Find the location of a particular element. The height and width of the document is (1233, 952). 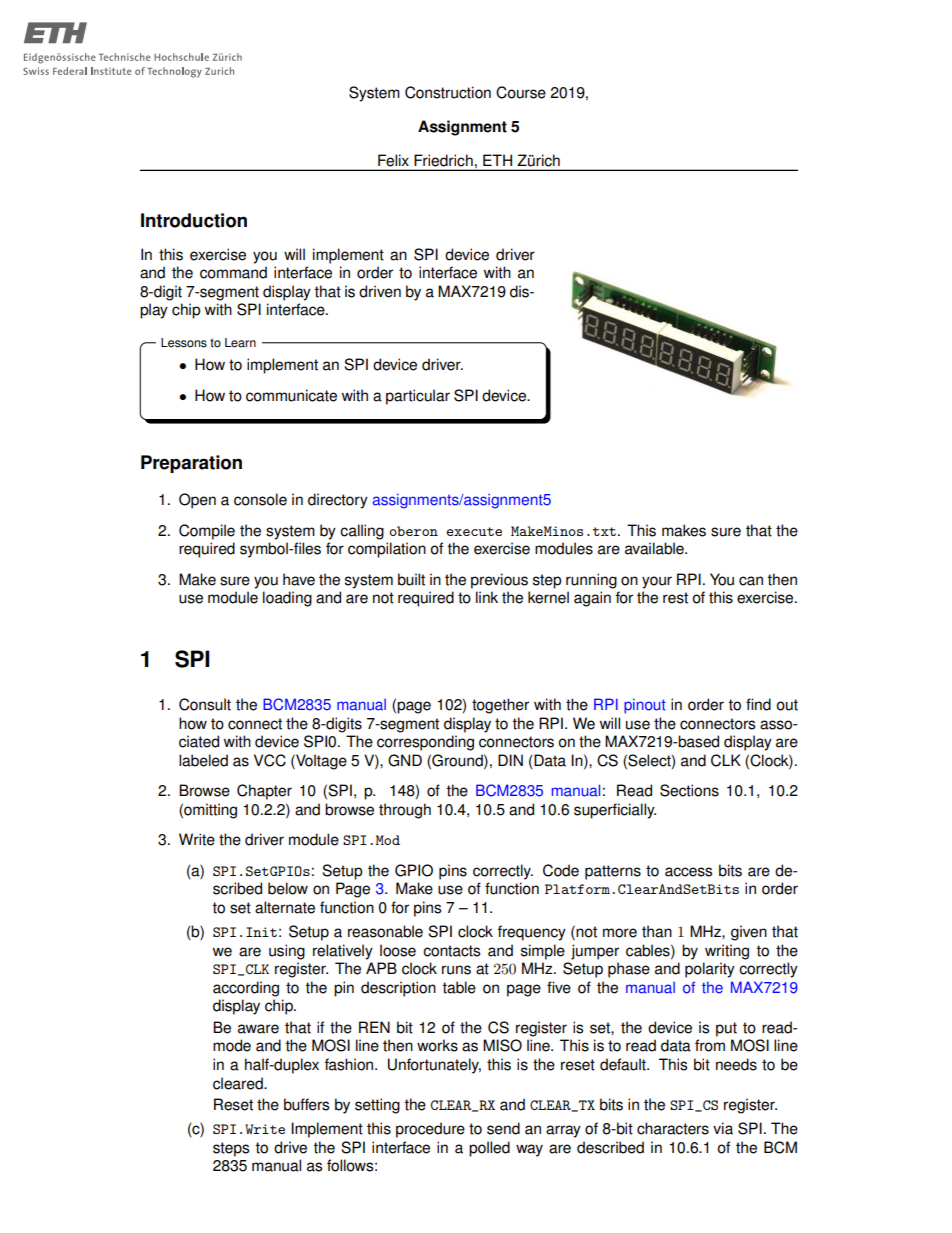

Code is located at coordinates (561, 870).
